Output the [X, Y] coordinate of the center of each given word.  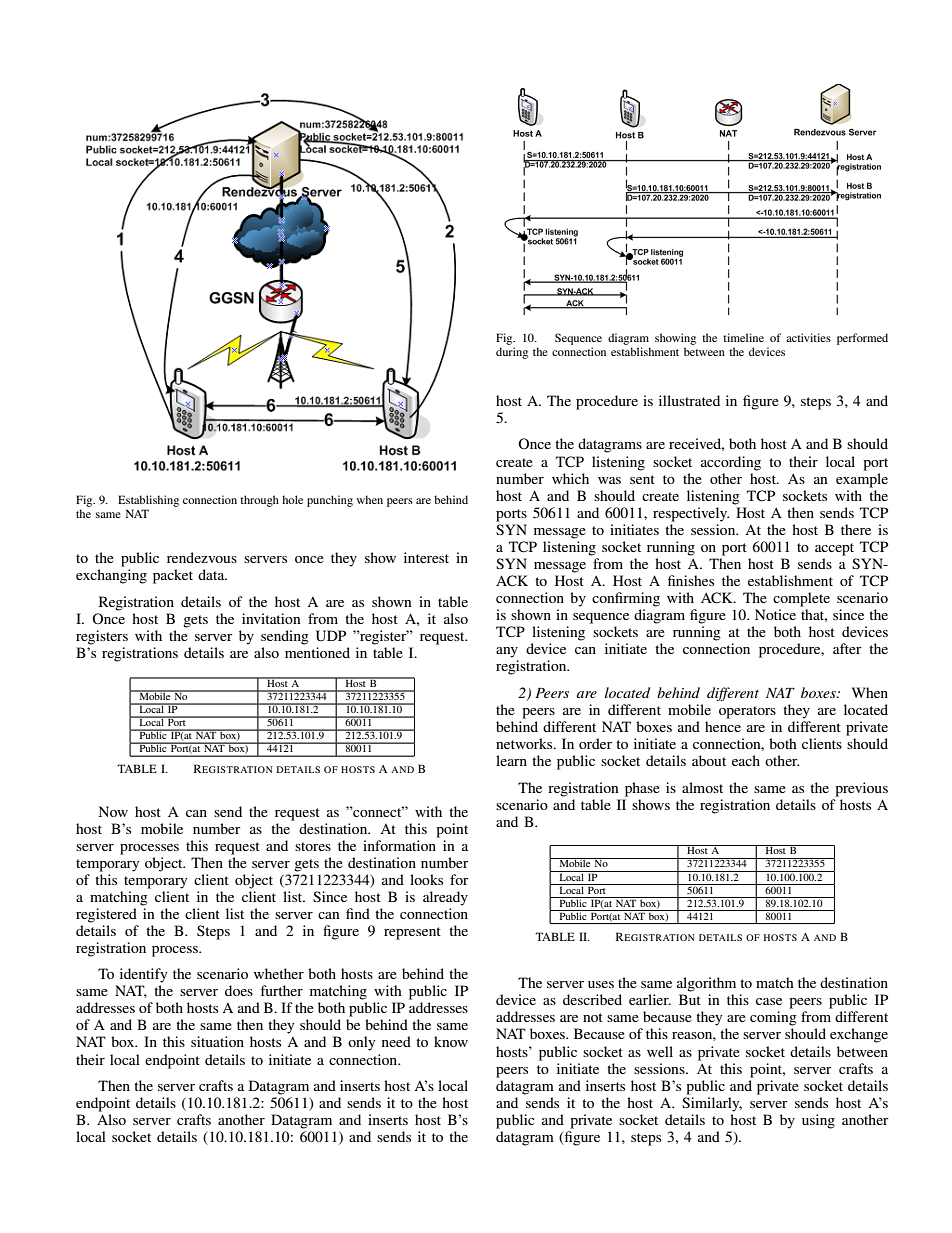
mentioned [317, 652]
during [512, 353]
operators [747, 712]
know [451, 1041]
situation [217, 1041]
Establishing [148, 501]
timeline [743, 337]
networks [525, 743]
